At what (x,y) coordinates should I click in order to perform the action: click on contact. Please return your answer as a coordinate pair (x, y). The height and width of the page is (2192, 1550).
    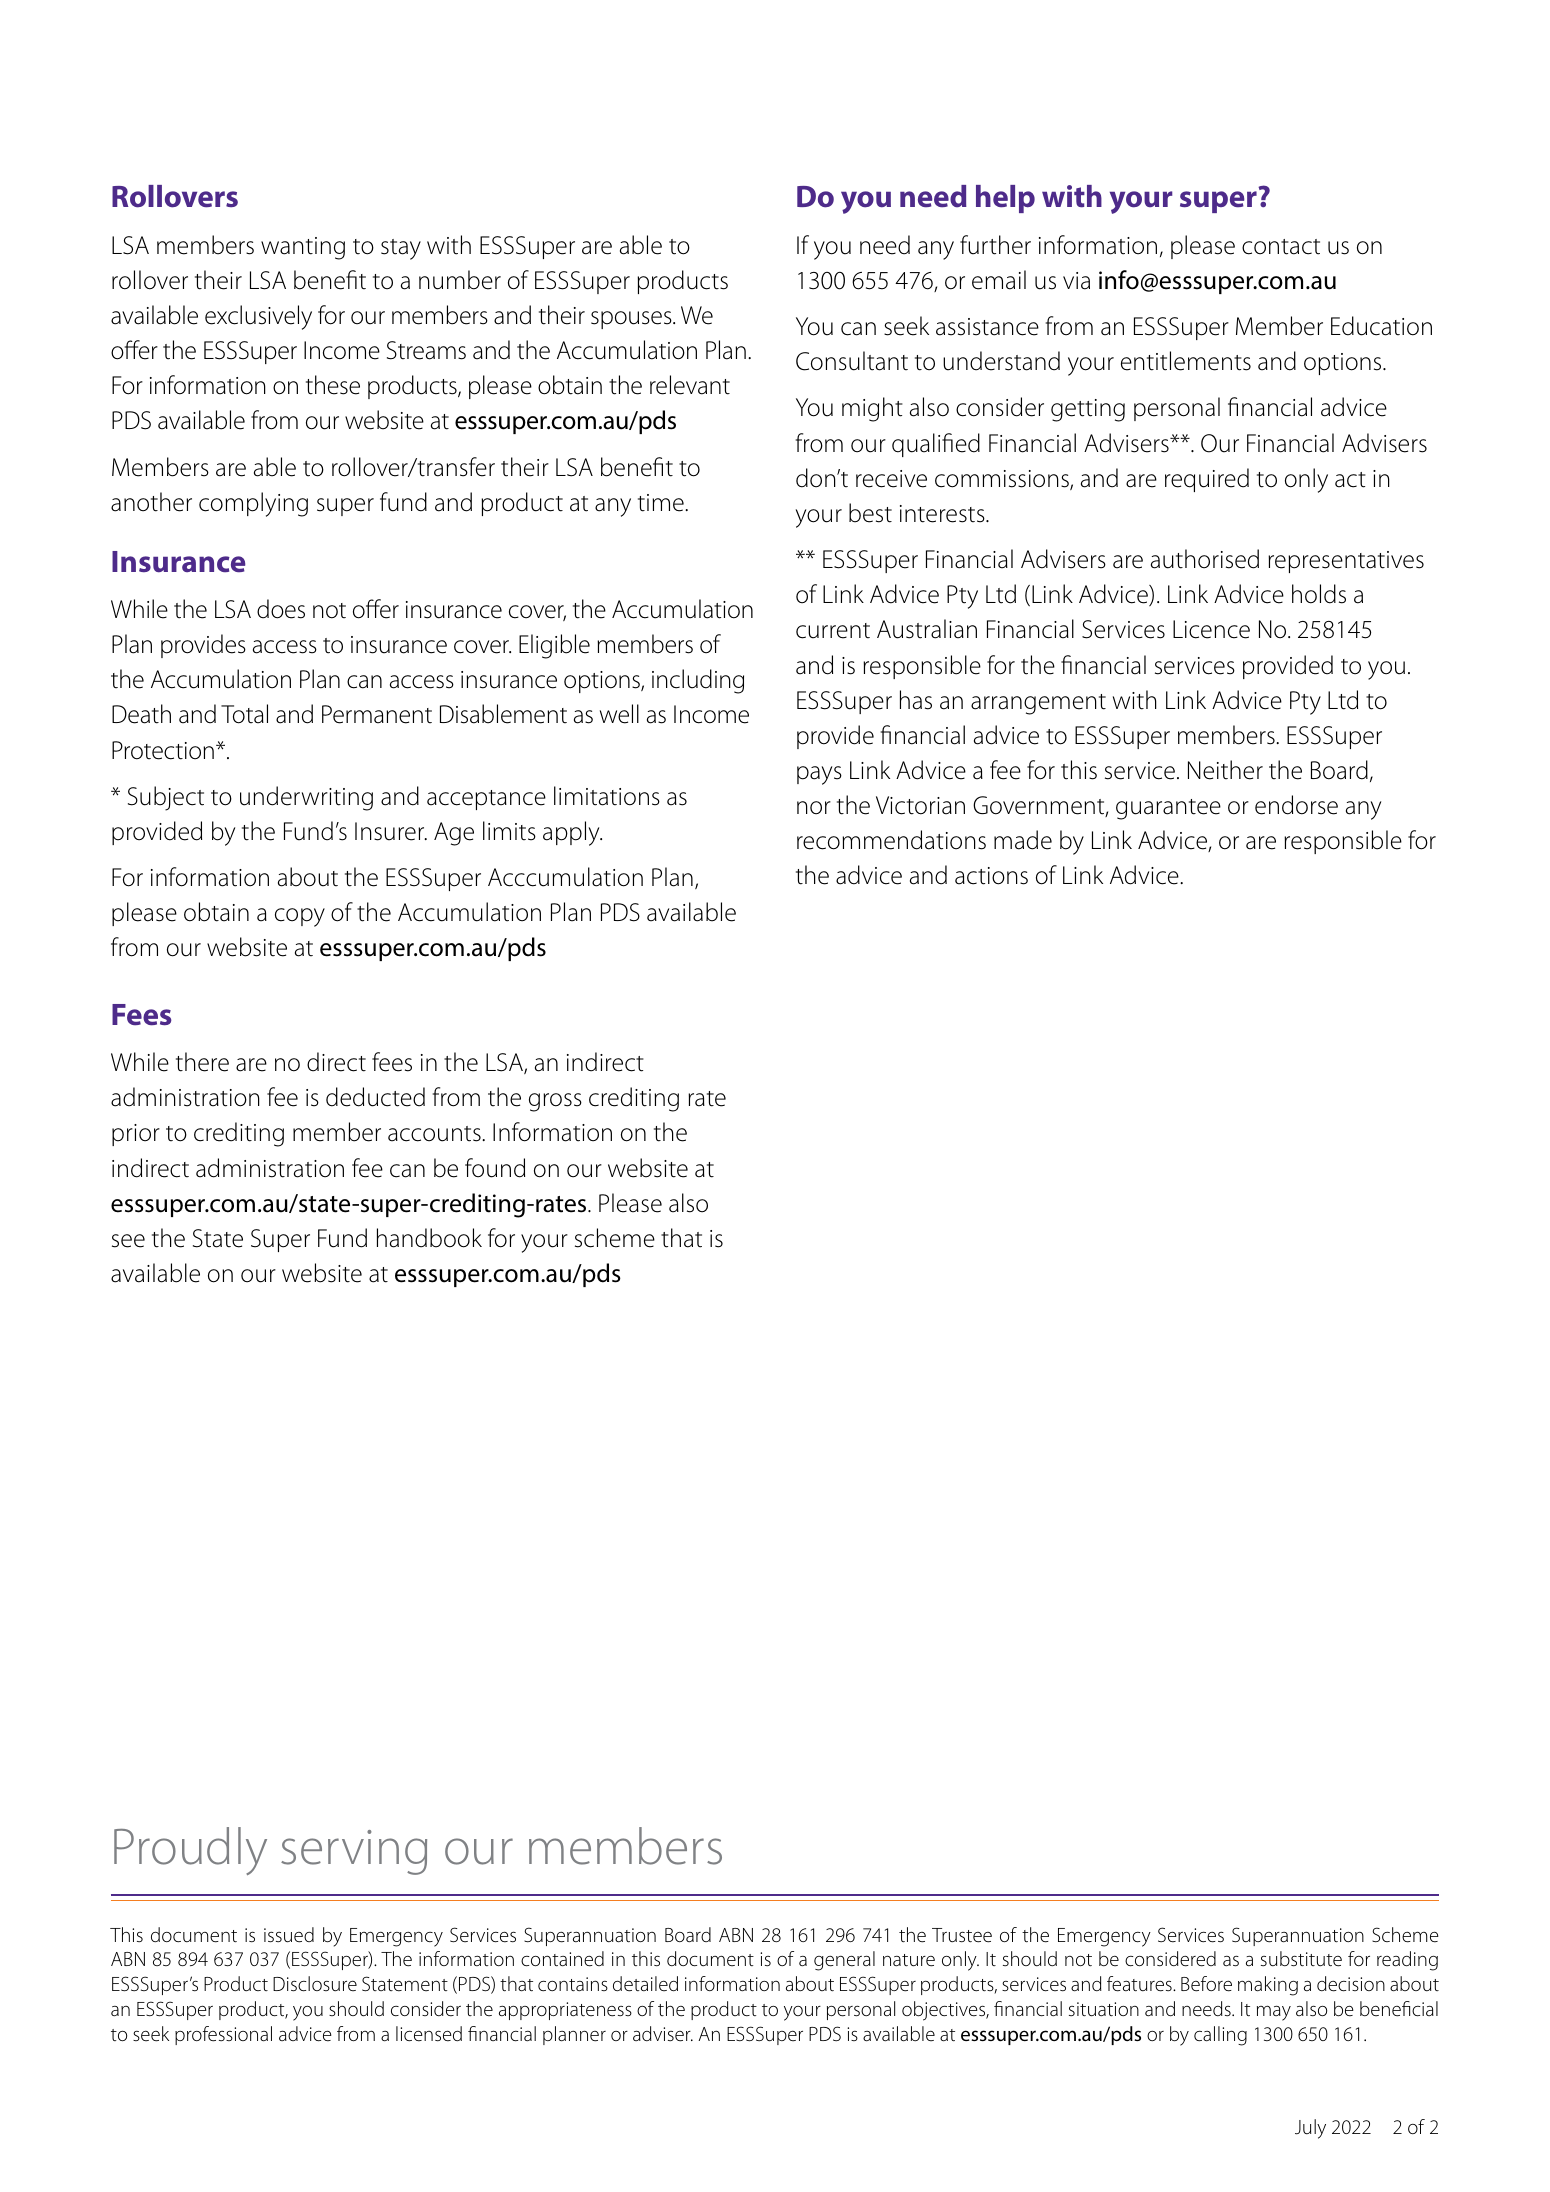
    Looking at the image, I should click on (1281, 247).
